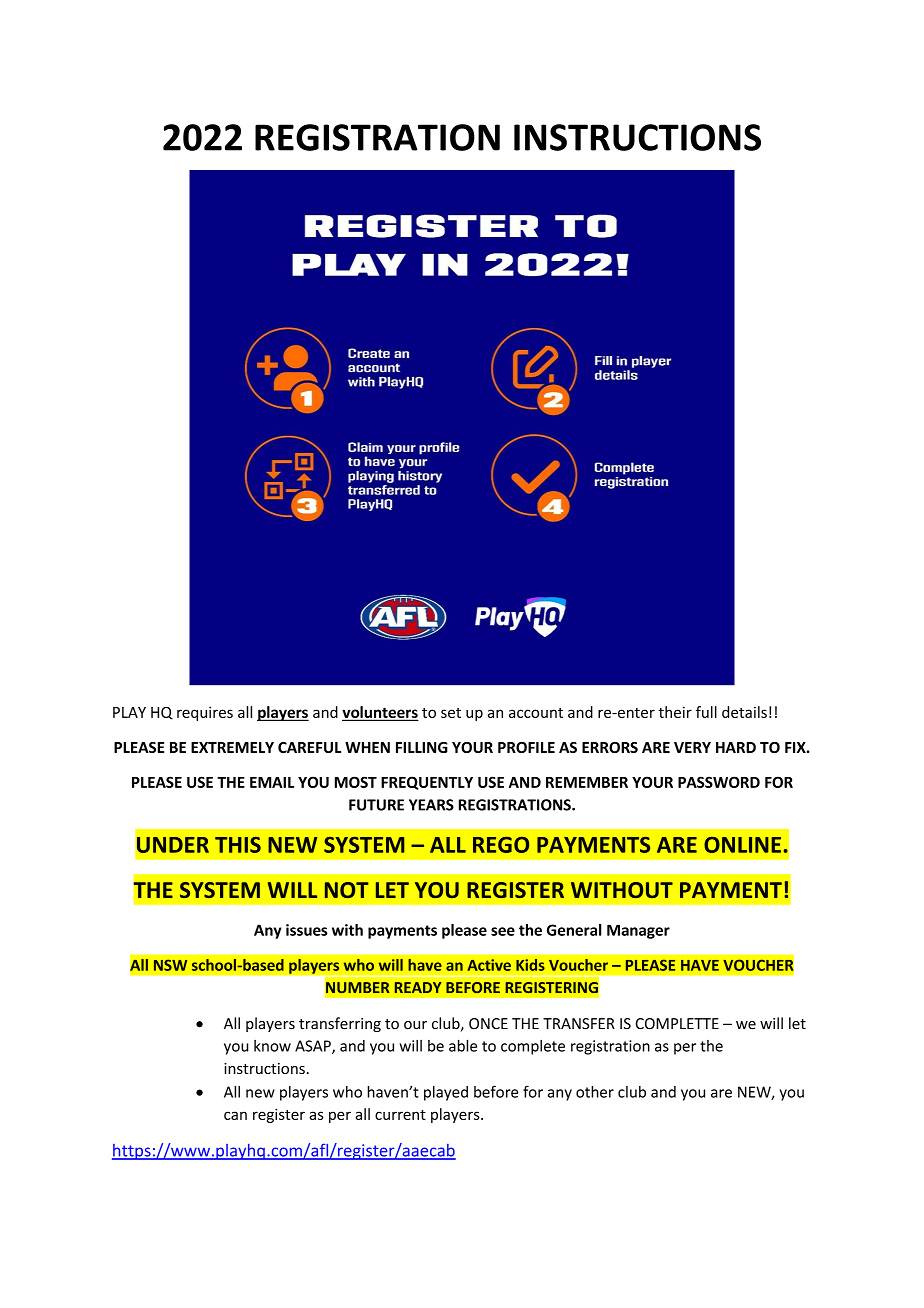 This screenshot has width=924, height=1308. I want to click on can, so click(235, 1115).
